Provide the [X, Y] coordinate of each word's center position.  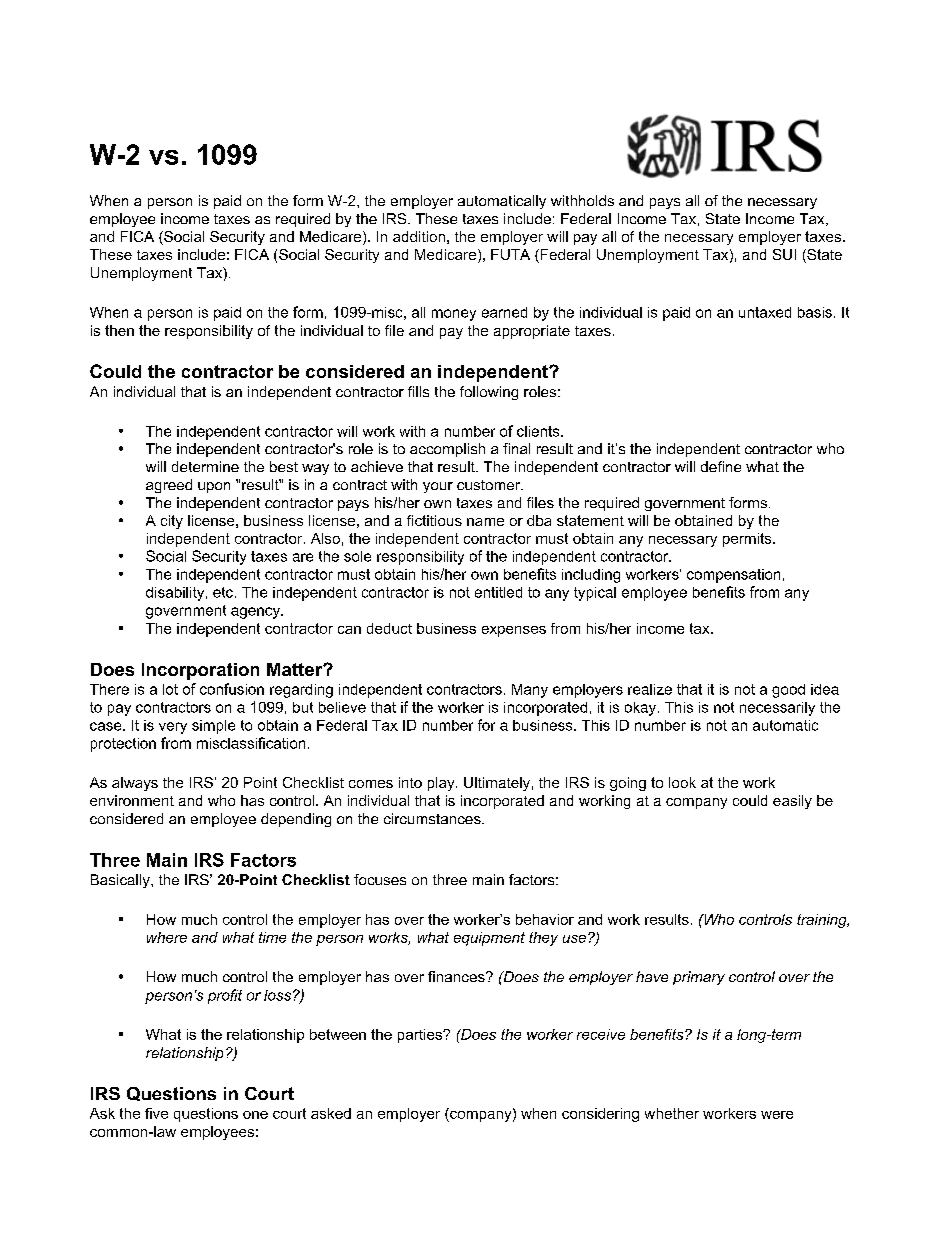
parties [421, 1036]
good [788, 691]
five [156, 1113]
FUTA [510, 254]
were [777, 1115]
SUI [784, 254]
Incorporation [200, 671]
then [119, 330]
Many [530, 691]
